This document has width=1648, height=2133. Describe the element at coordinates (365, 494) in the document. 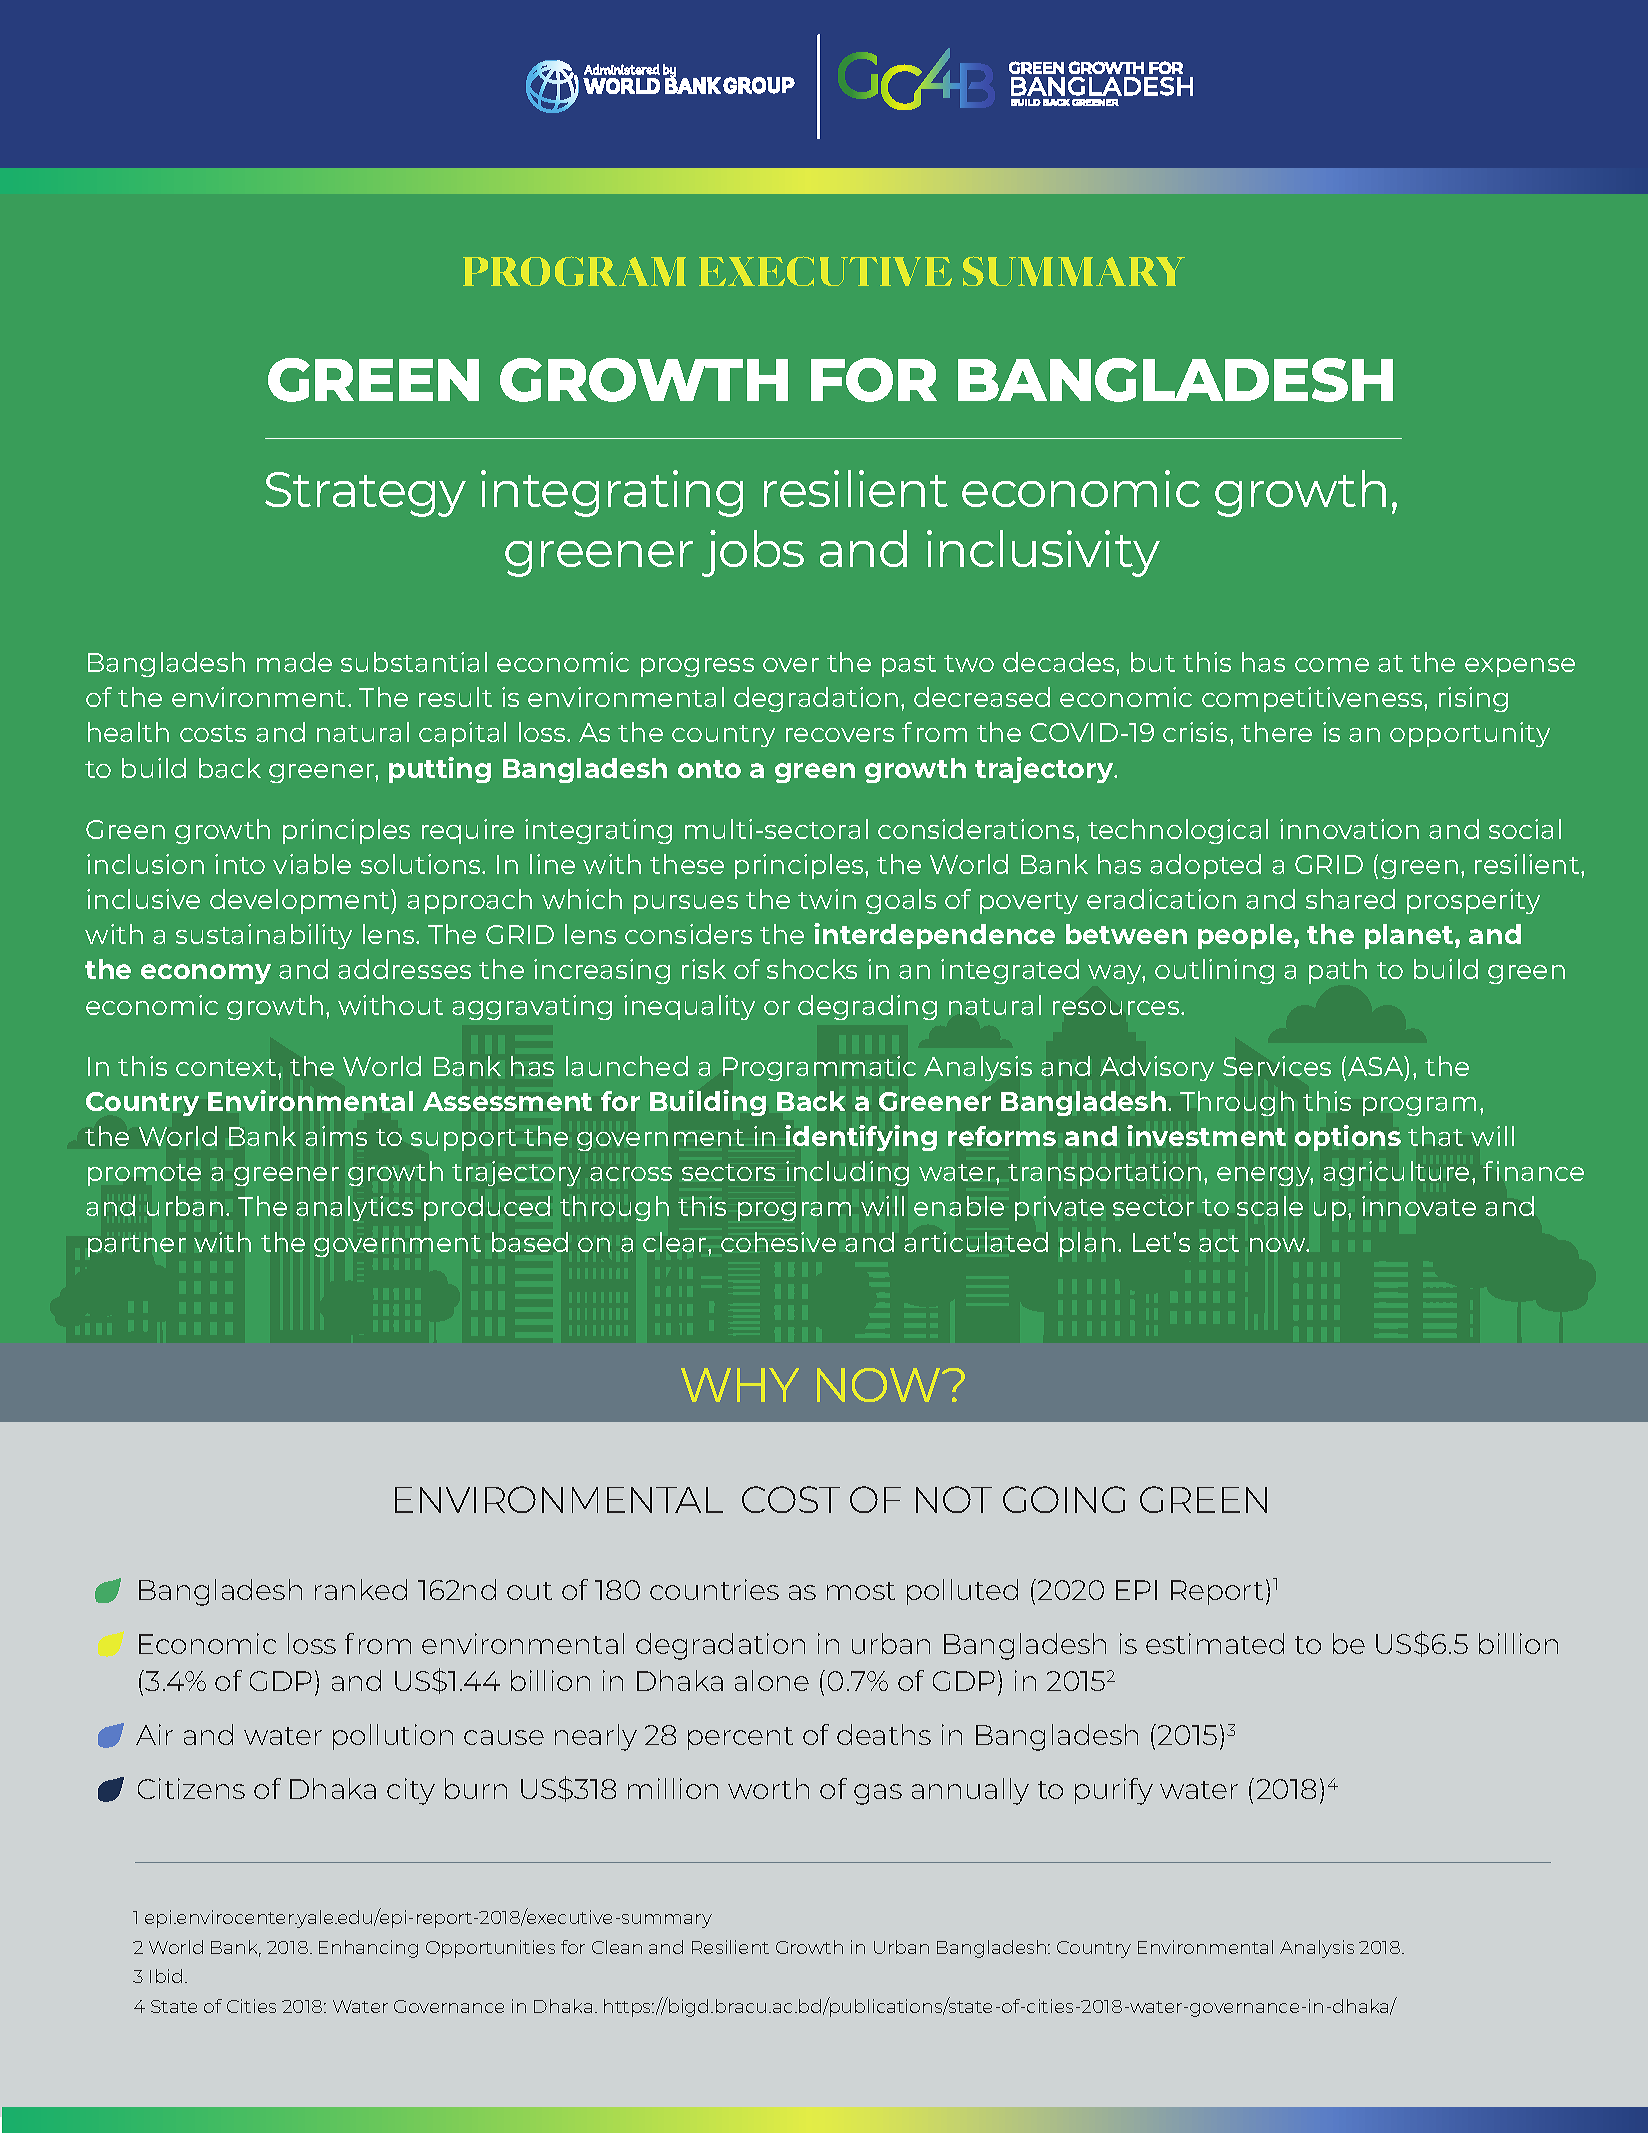

I see `Strategy` at that location.
